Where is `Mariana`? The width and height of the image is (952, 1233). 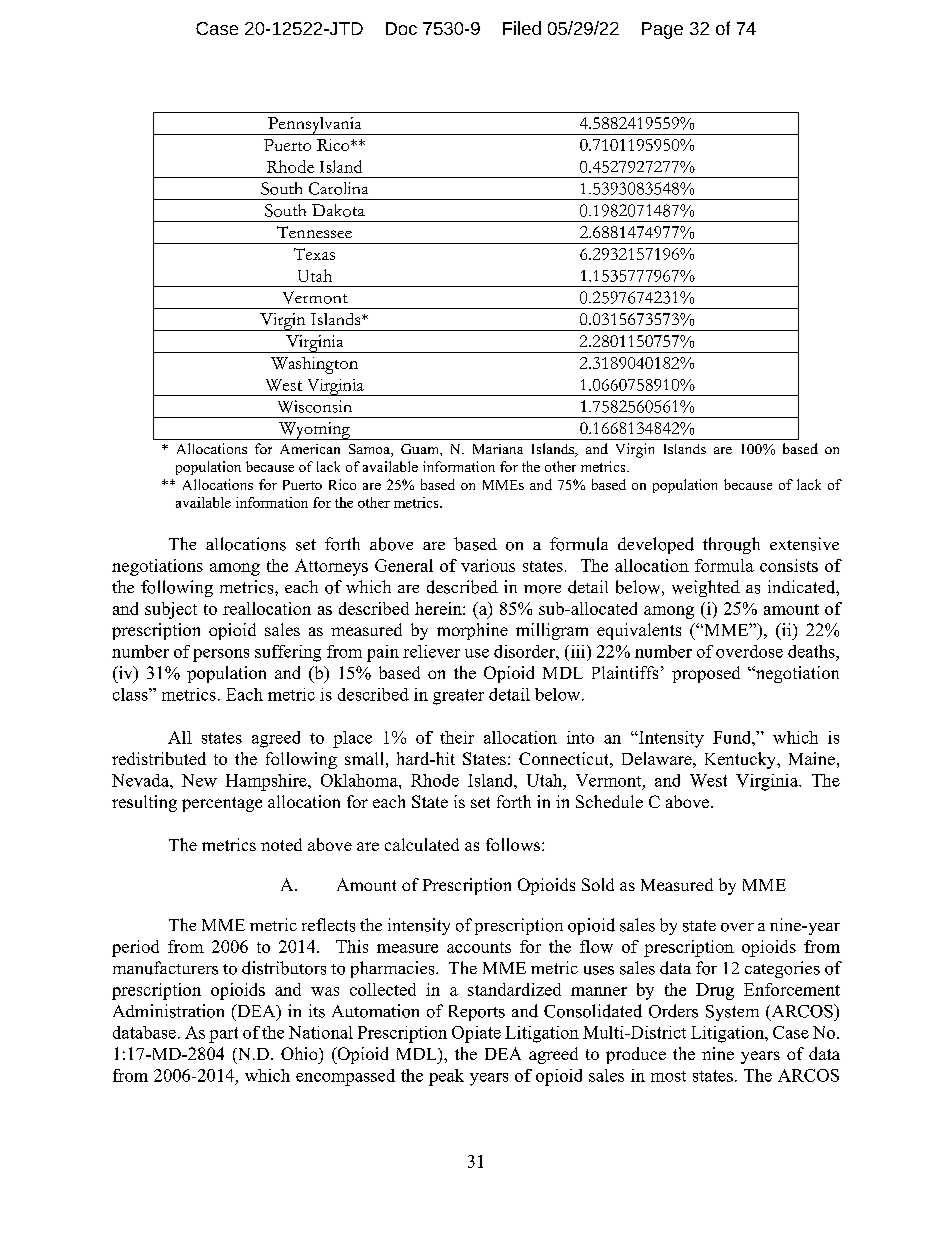 Mariana is located at coordinates (498, 449).
